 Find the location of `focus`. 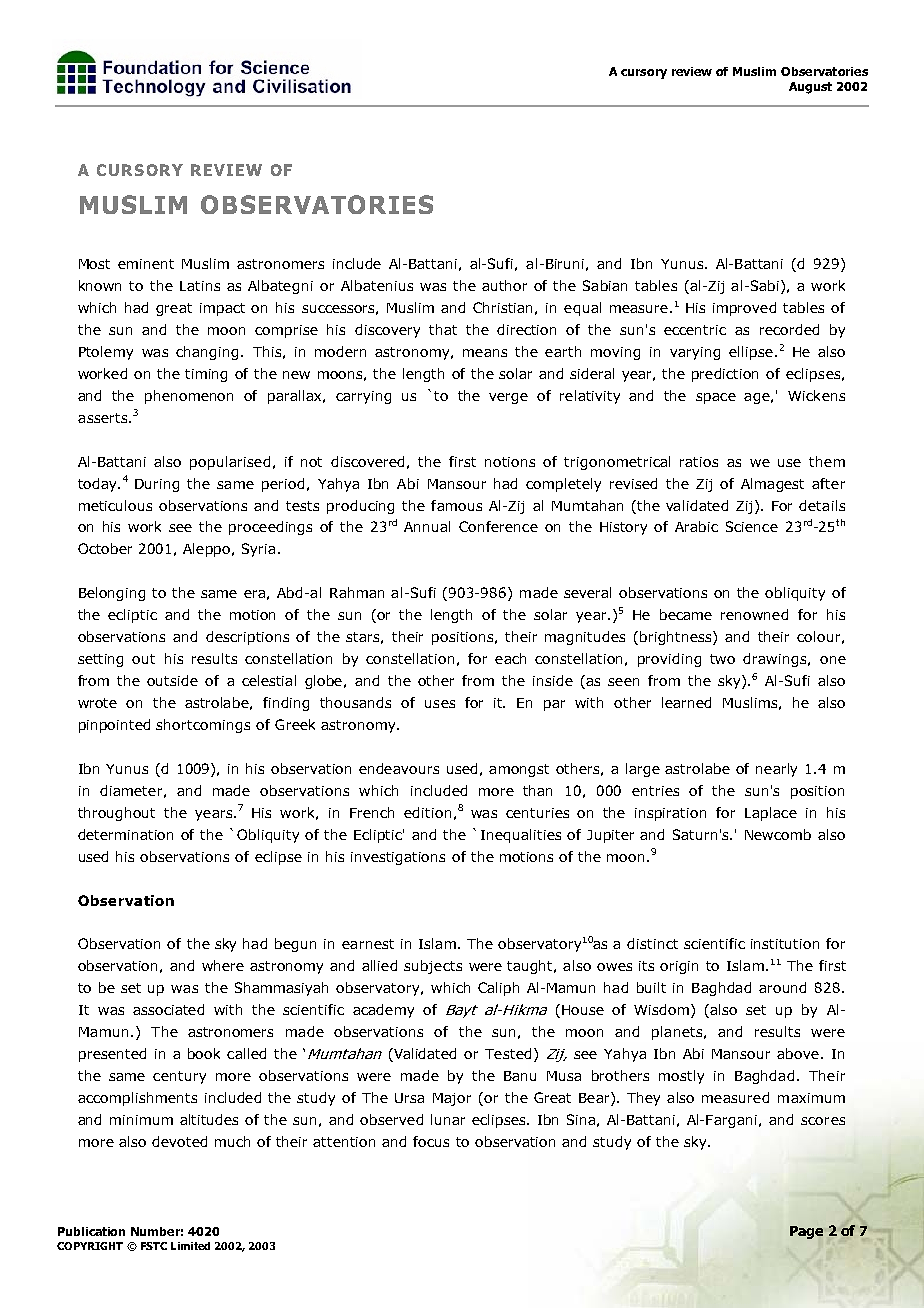

focus is located at coordinates (431, 1141).
